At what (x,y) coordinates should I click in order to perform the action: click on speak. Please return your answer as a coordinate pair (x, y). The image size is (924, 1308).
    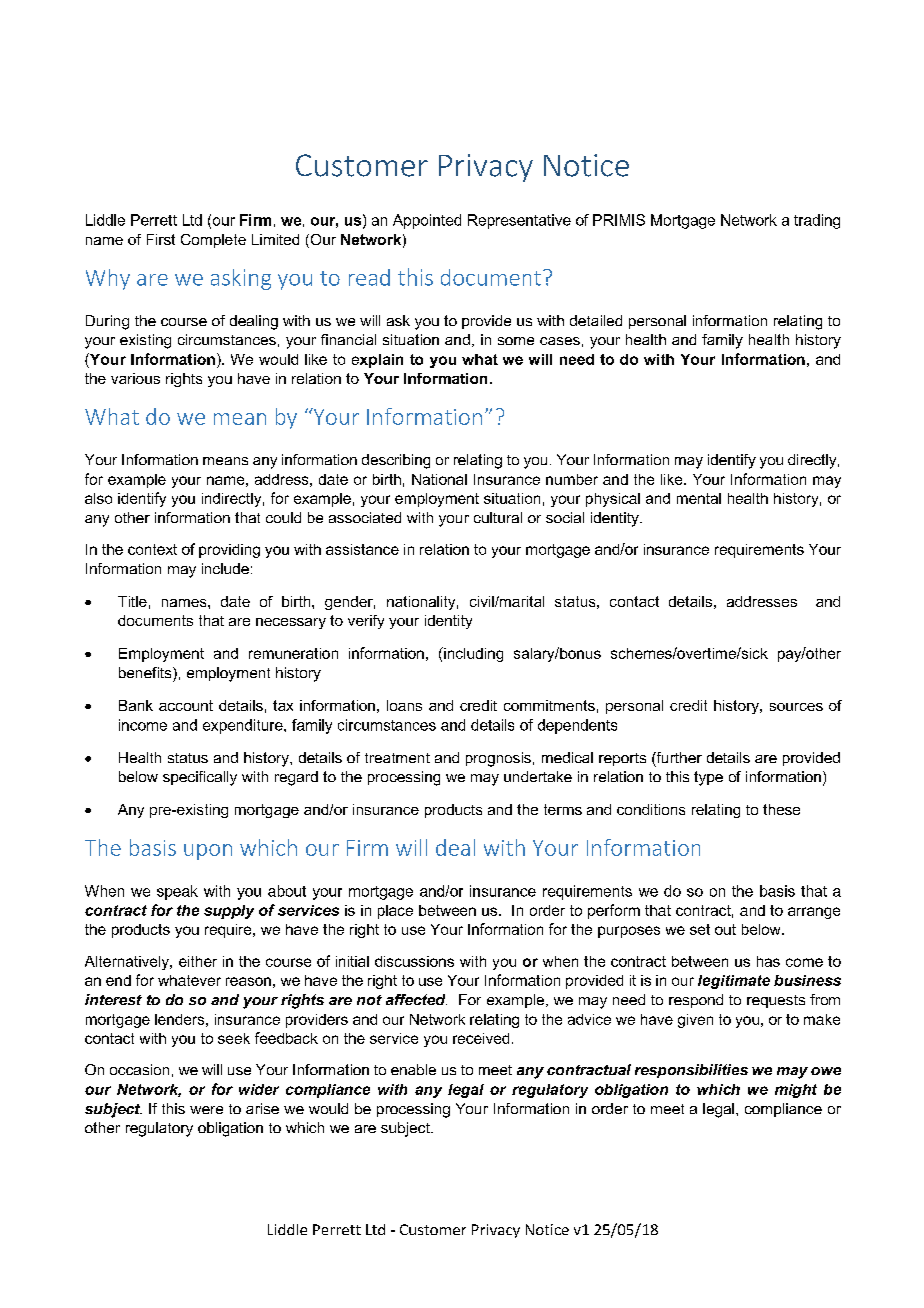
    Looking at the image, I should click on (177, 892).
